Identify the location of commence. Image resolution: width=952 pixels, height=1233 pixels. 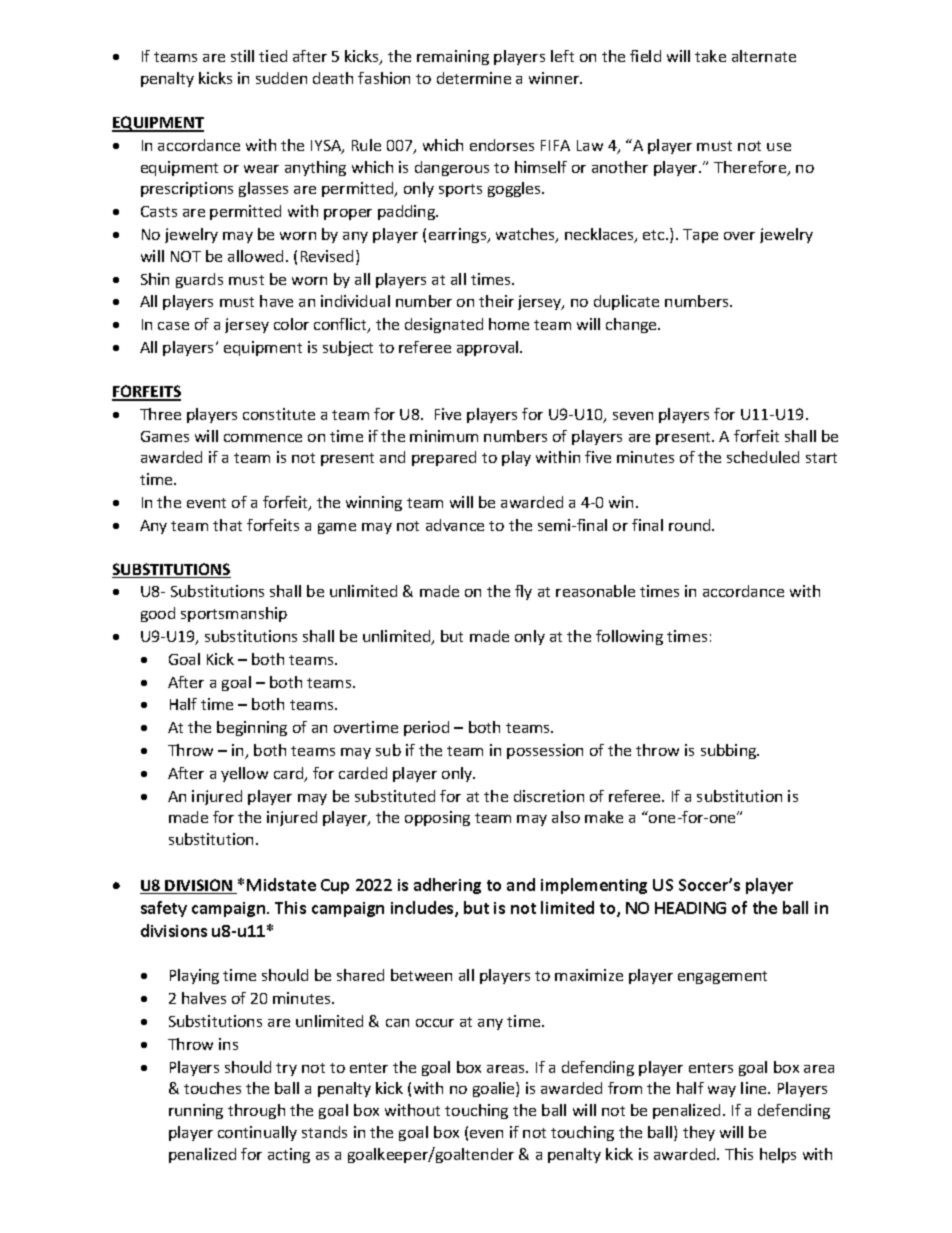
(263, 438).
